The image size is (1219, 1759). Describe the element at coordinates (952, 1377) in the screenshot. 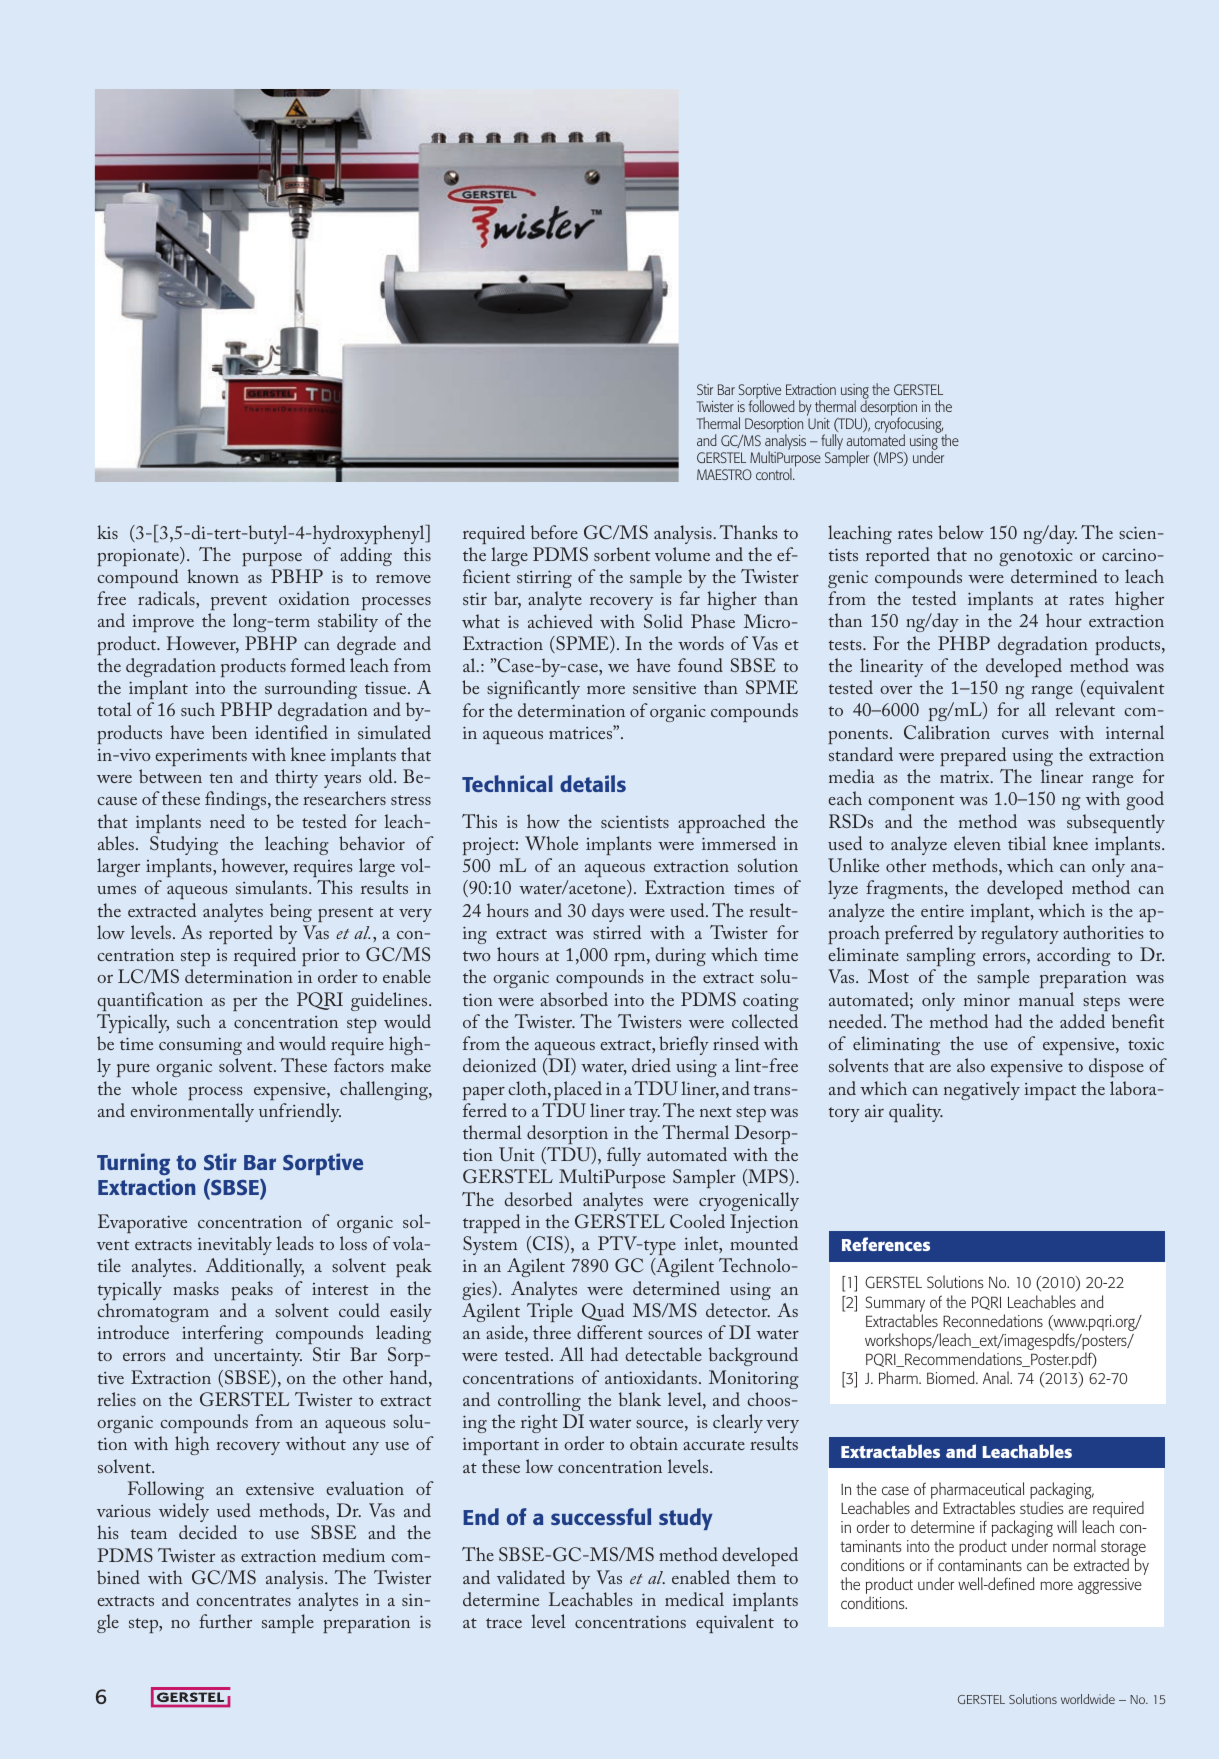

I see `Biomed` at that location.
